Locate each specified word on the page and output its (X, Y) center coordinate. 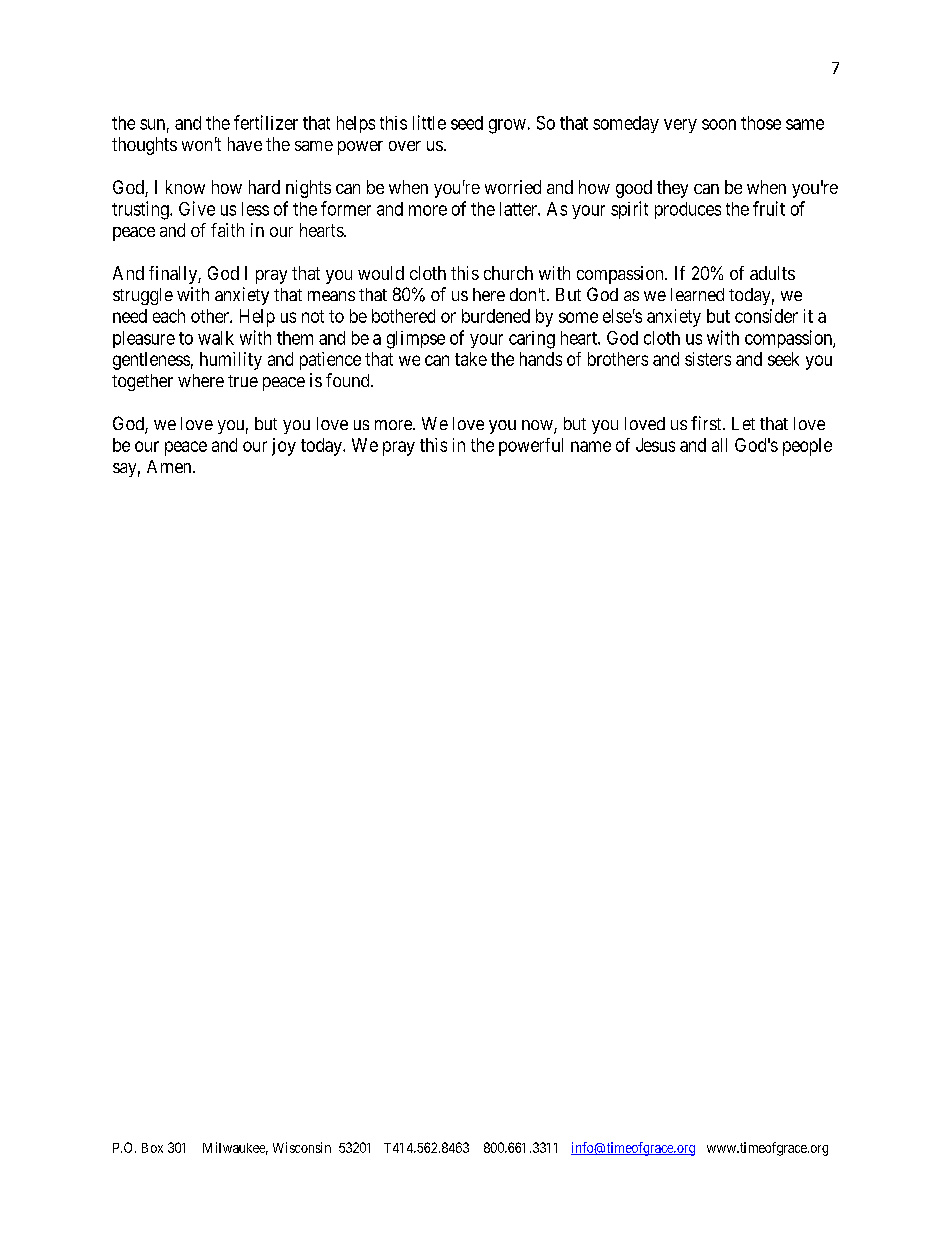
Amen (170, 466)
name (591, 446)
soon (719, 124)
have (245, 144)
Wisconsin (302, 1147)
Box (152, 1148)
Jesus (655, 445)
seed (467, 123)
